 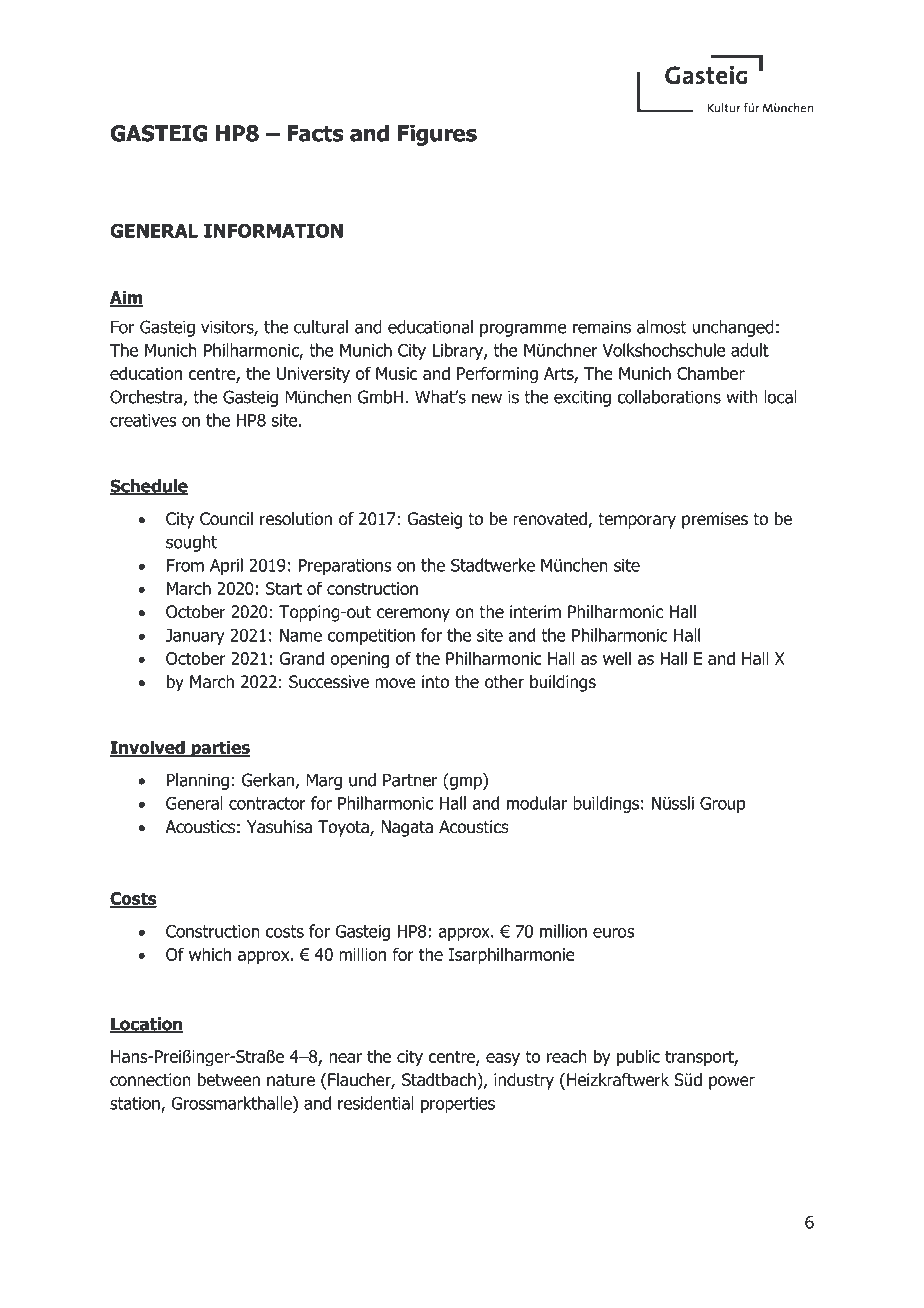 I want to click on creatives, so click(x=143, y=420).
